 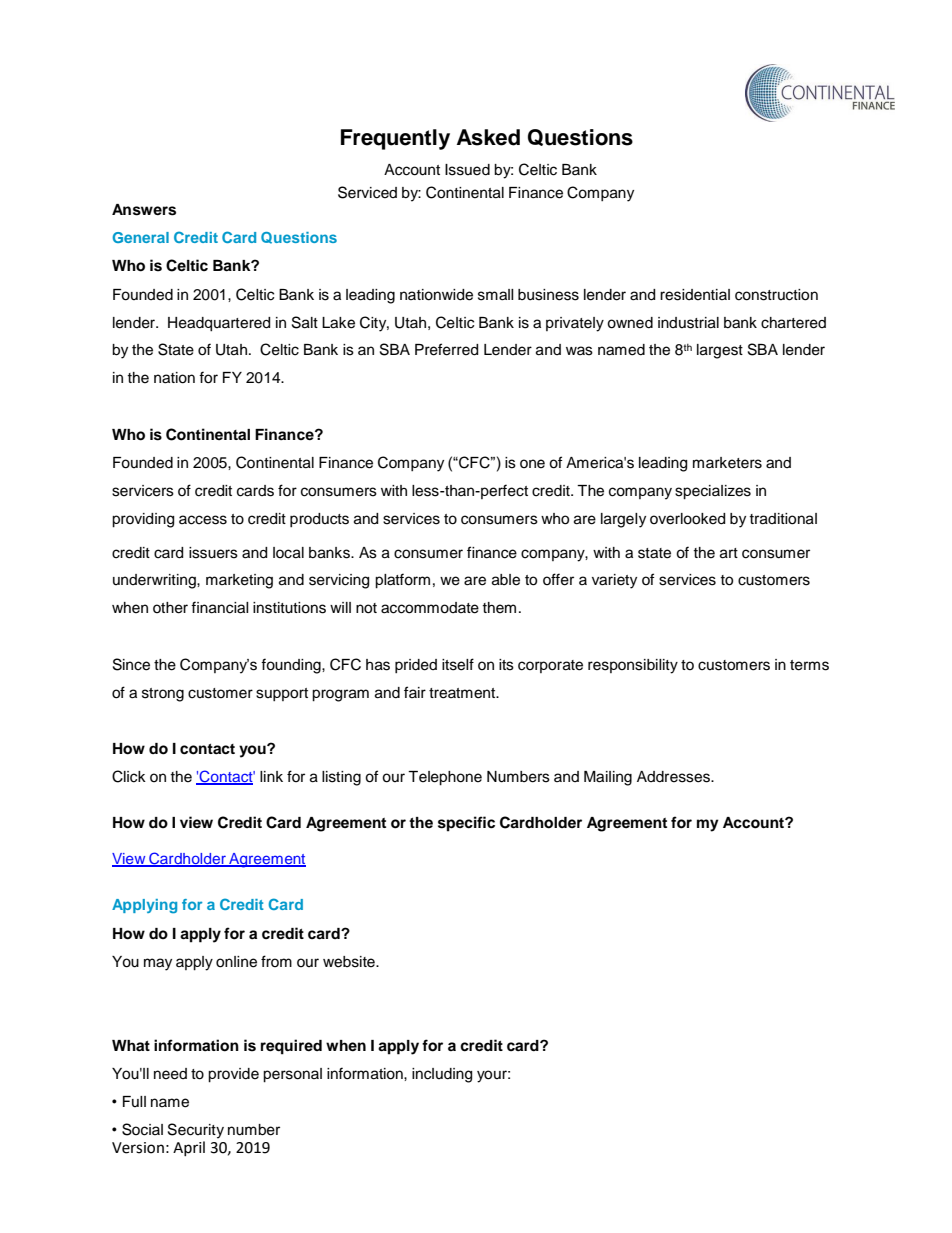 I want to click on website, so click(x=350, y=962).
